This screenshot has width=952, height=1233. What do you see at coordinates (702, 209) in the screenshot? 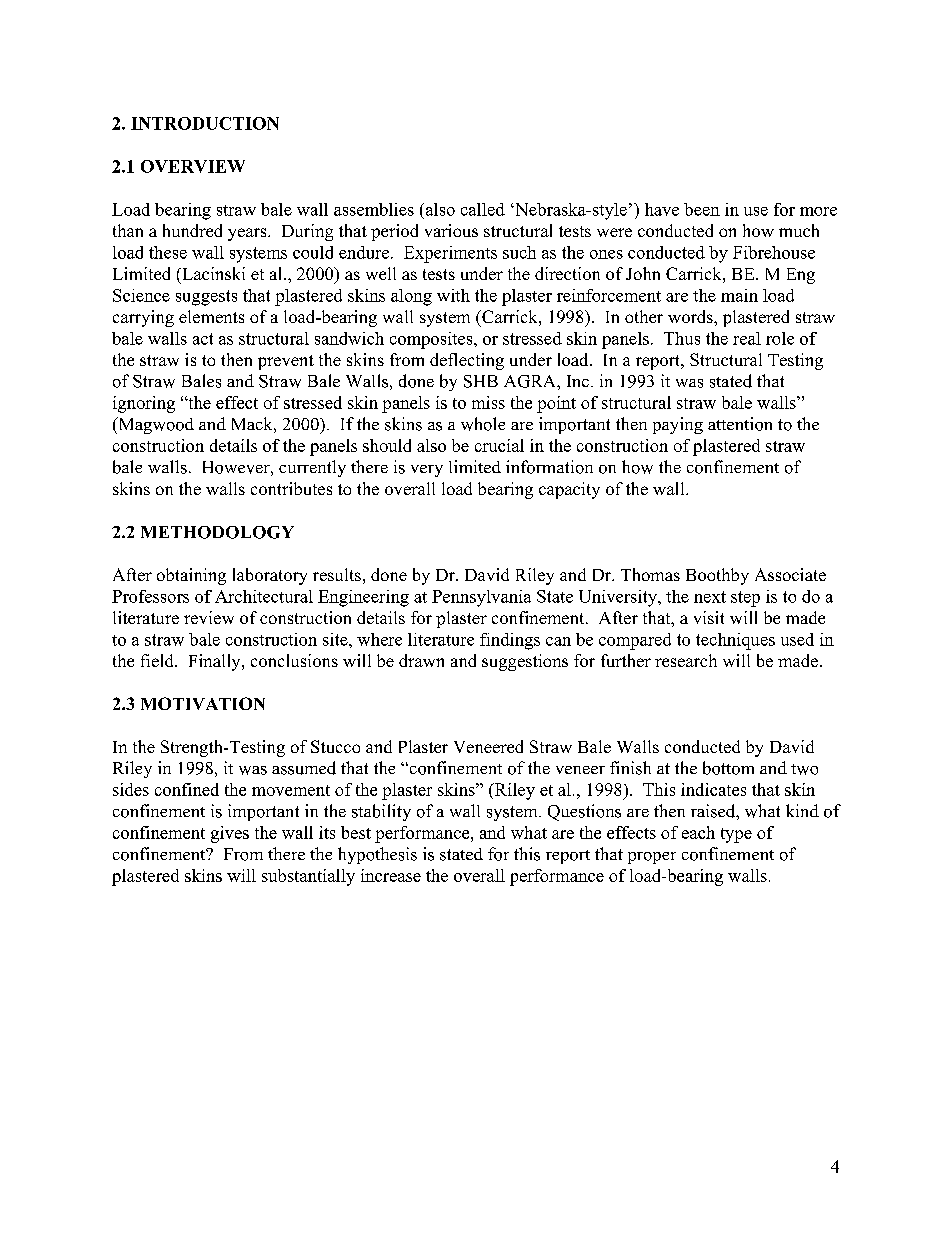
I see `been` at bounding box center [702, 209].
